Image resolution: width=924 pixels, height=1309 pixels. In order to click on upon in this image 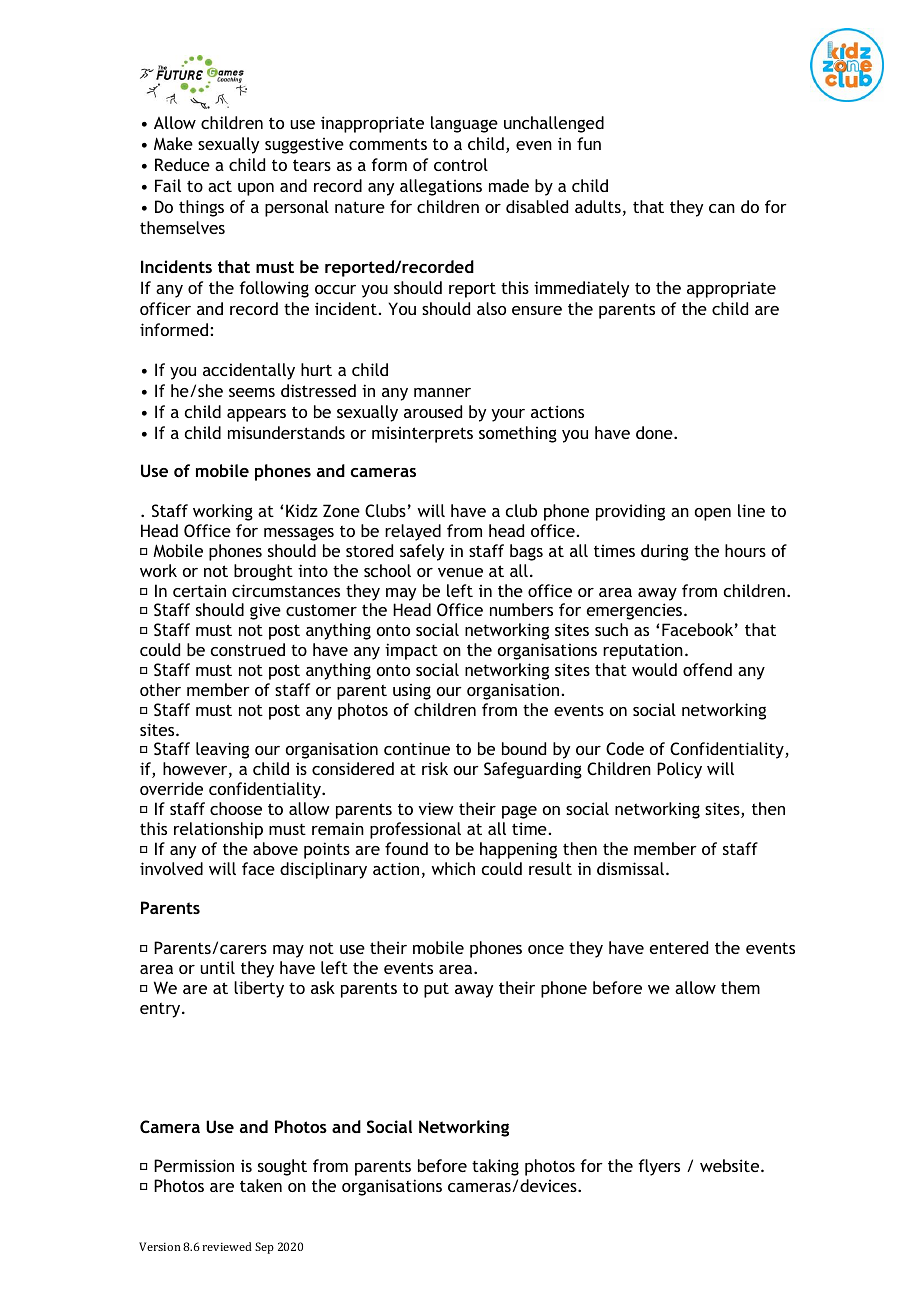, I will do `click(256, 189)`.
